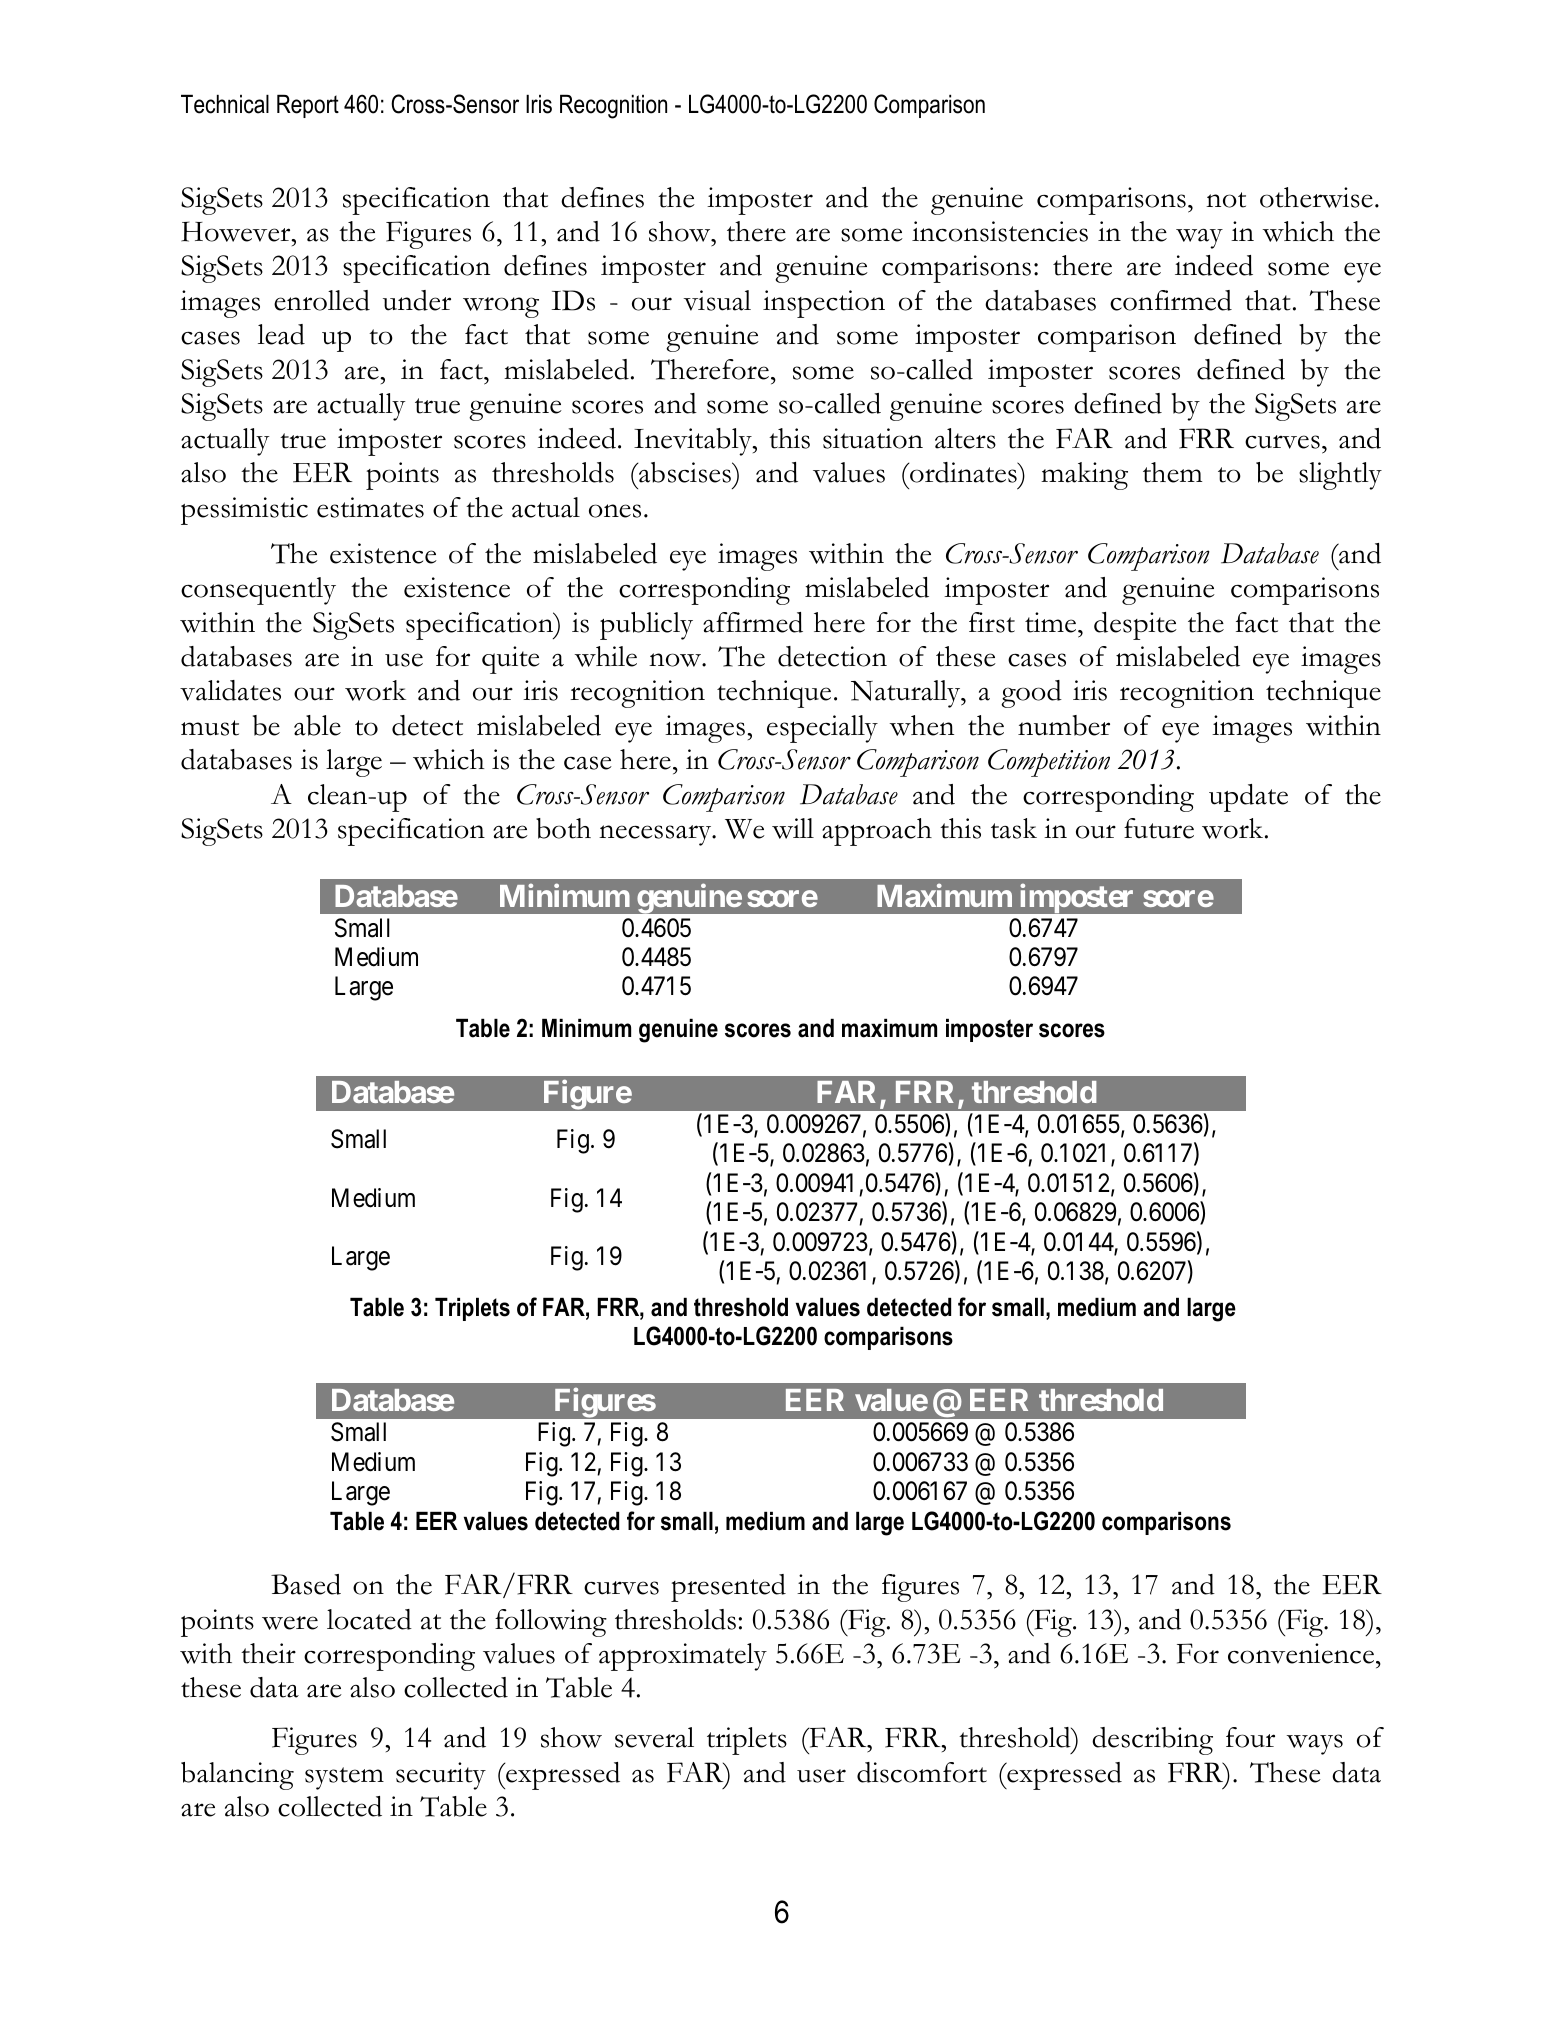  What do you see at coordinates (753, 622) in the screenshot?
I see `affirmed` at bounding box center [753, 622].
